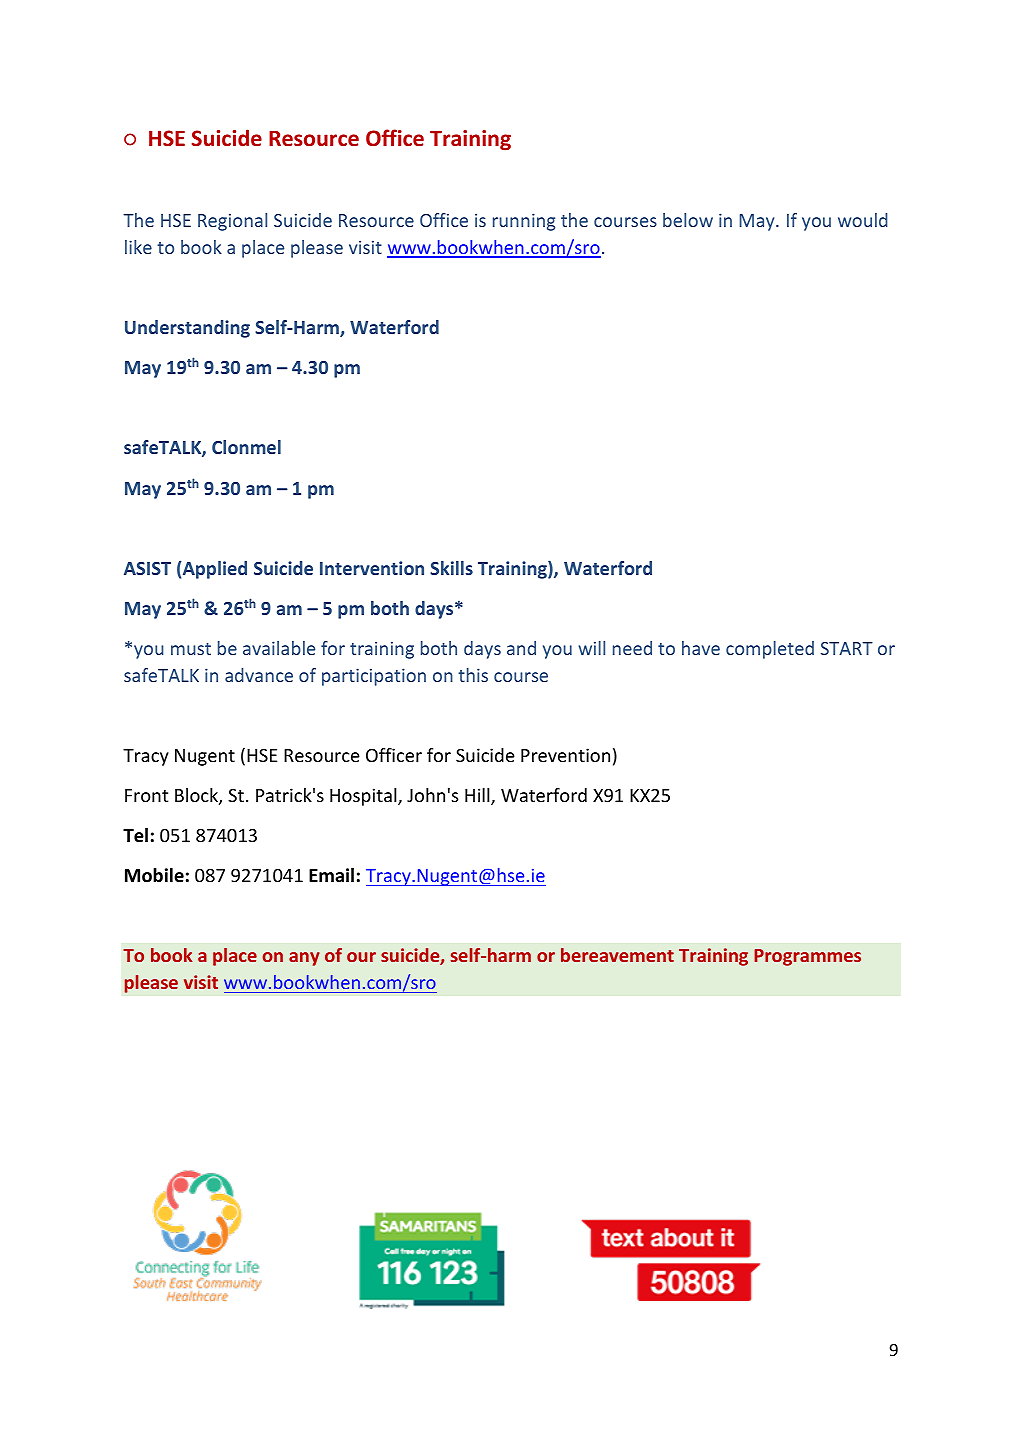  What do you see at coordinates (451, 568) in the screenshot?
I see `Skills` at bounding box center [451, 568].
